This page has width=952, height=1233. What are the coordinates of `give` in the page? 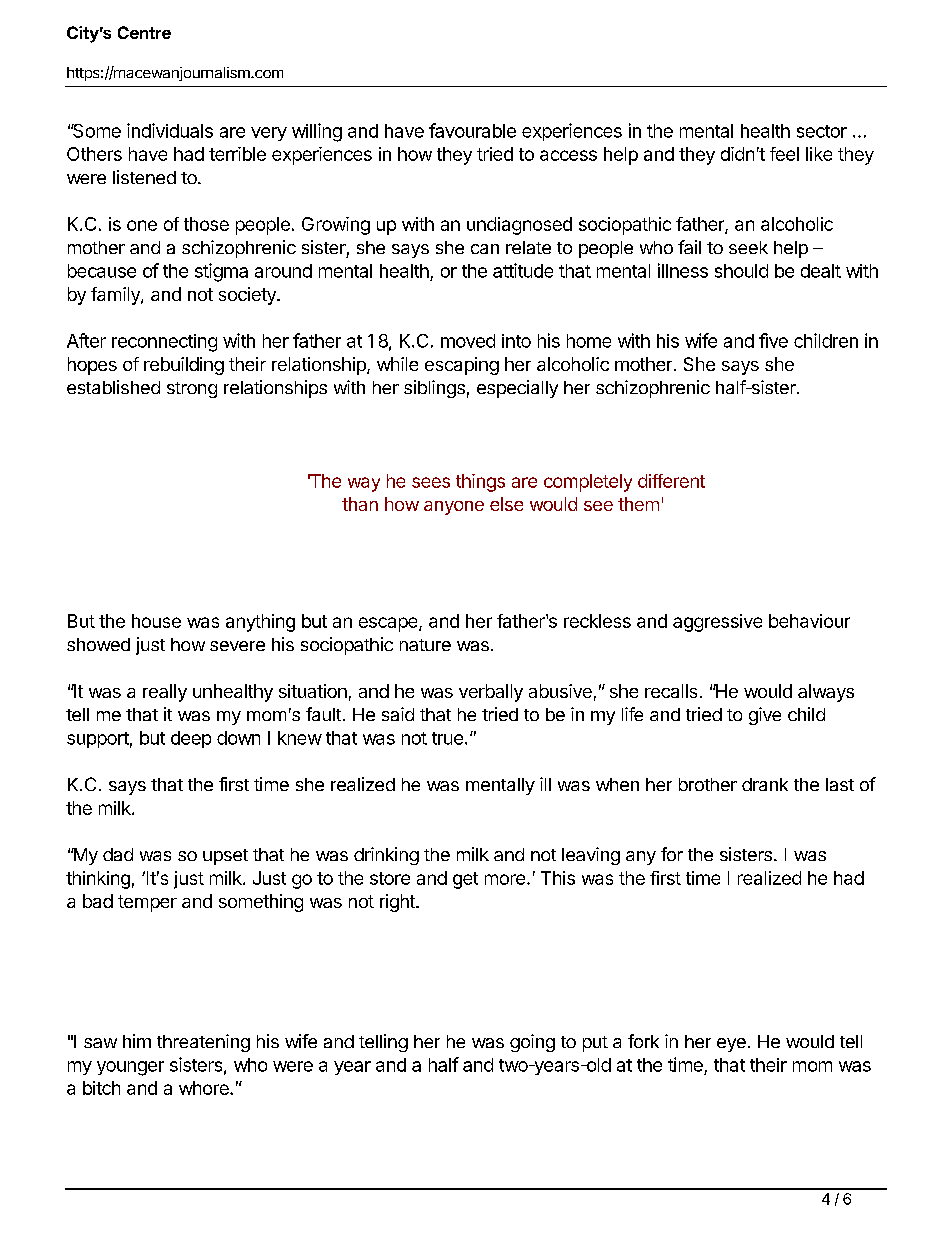 It's located at (765, 716).
